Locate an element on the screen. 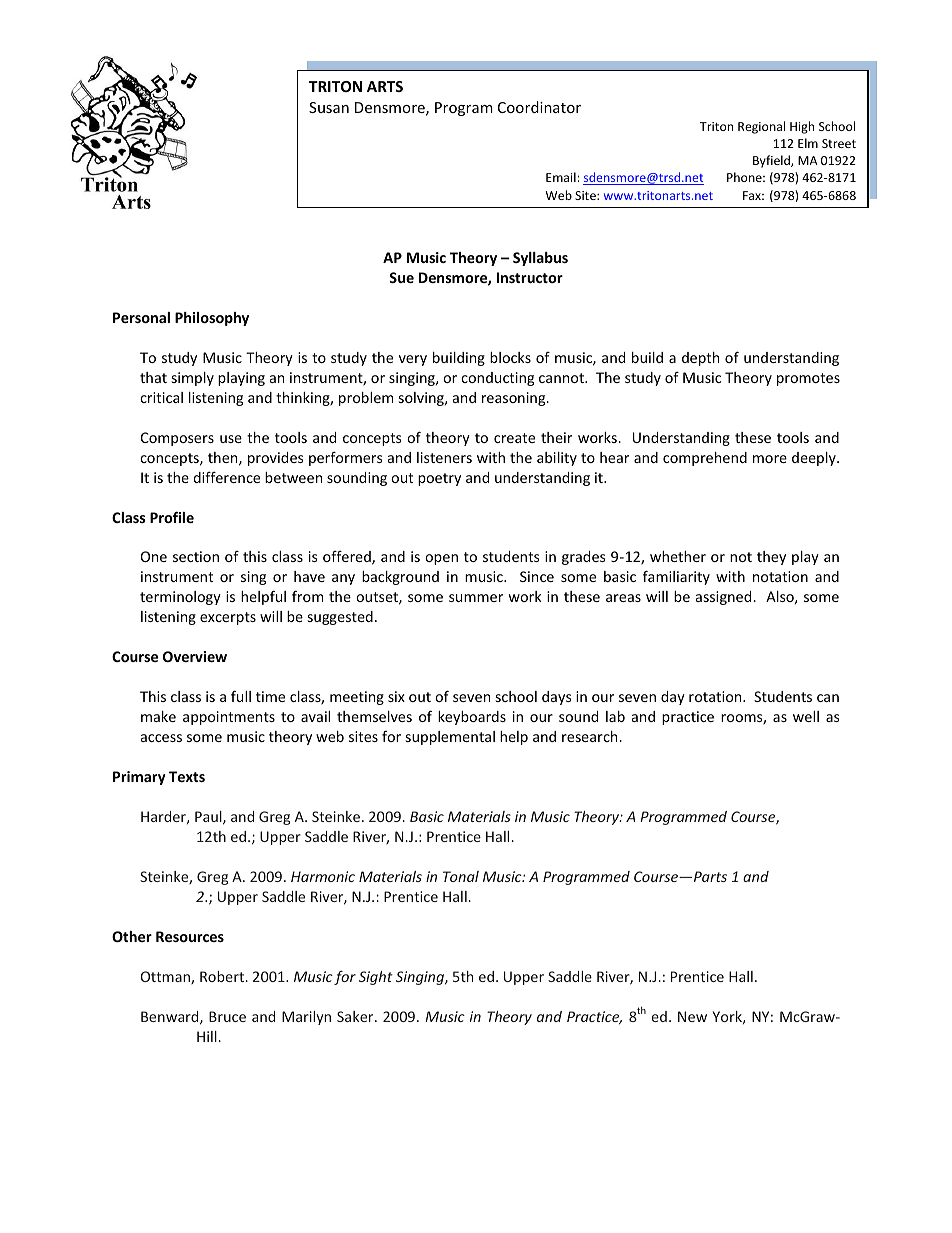 This screenshot has width=952, height=1233. Texts is located at coordinates (187, 776).
